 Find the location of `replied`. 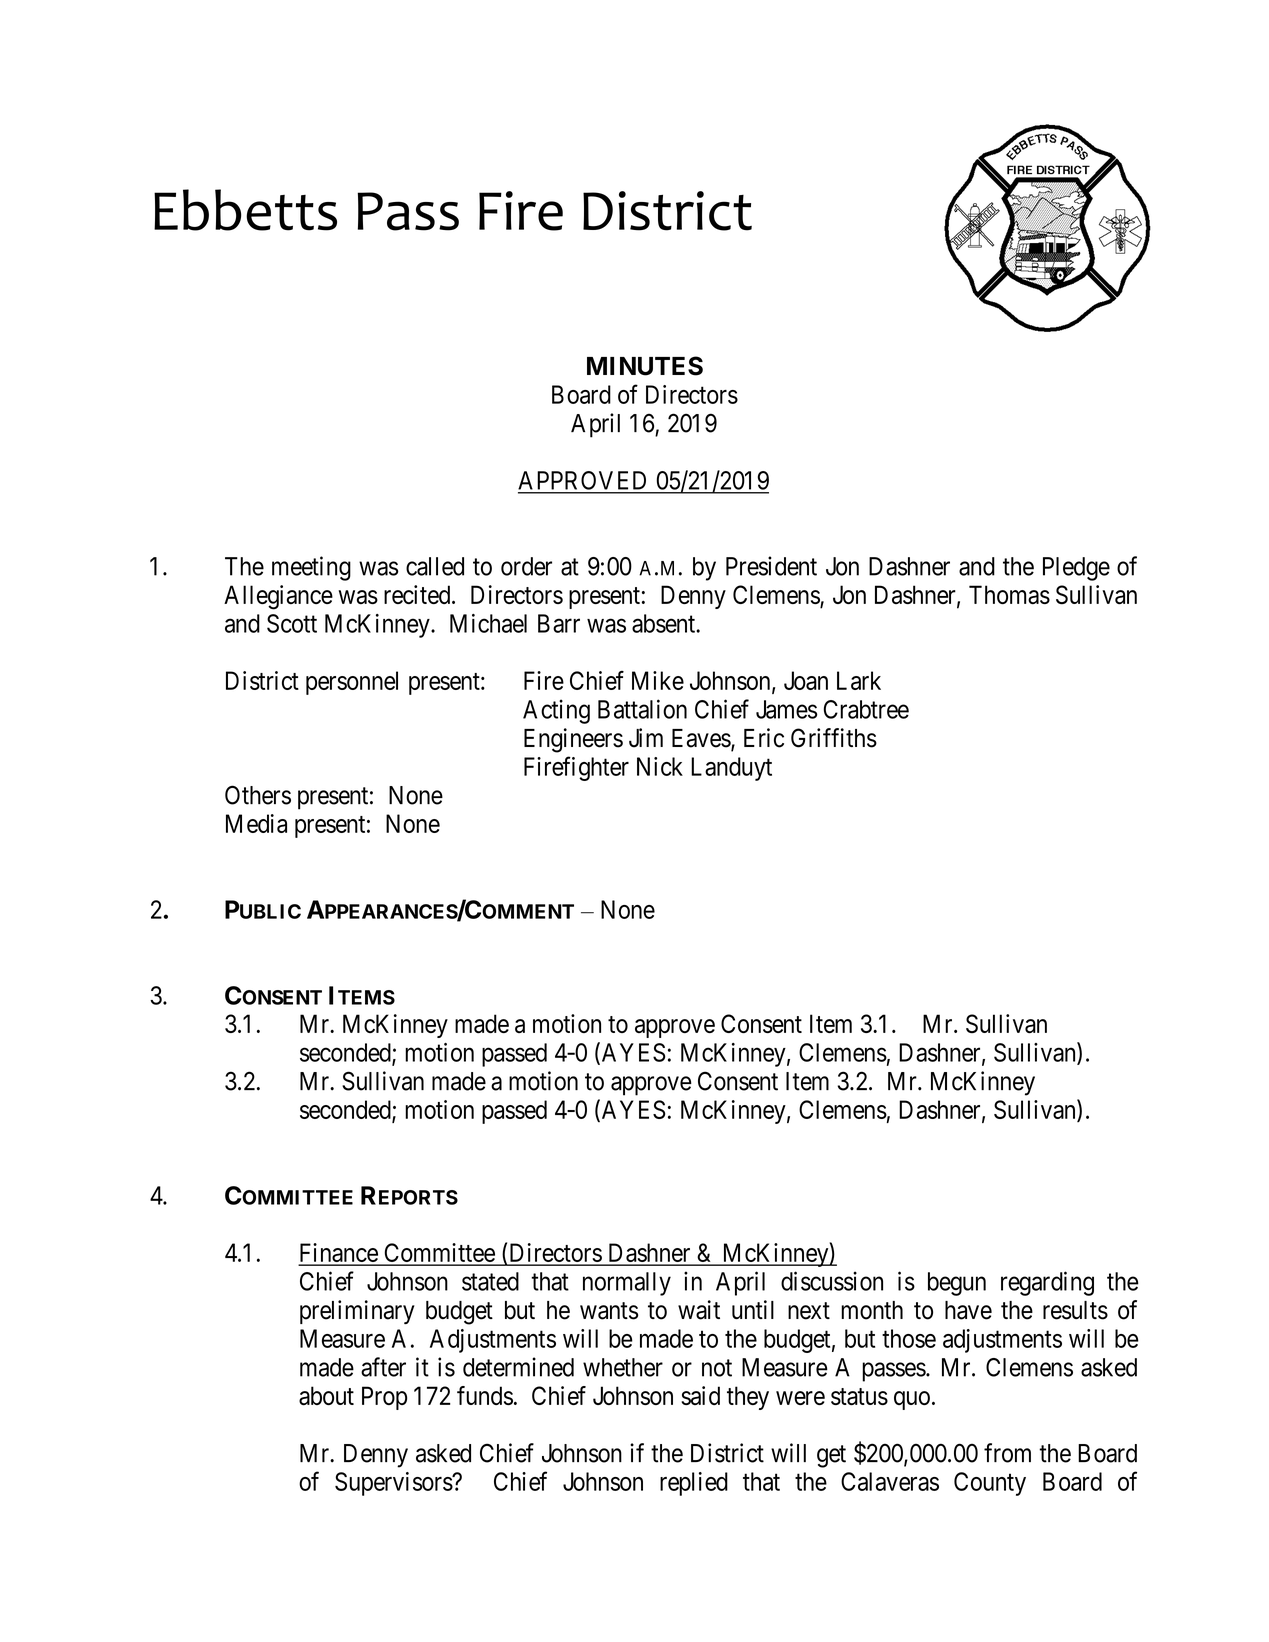

replied is located at coordinates (694, 1484).
